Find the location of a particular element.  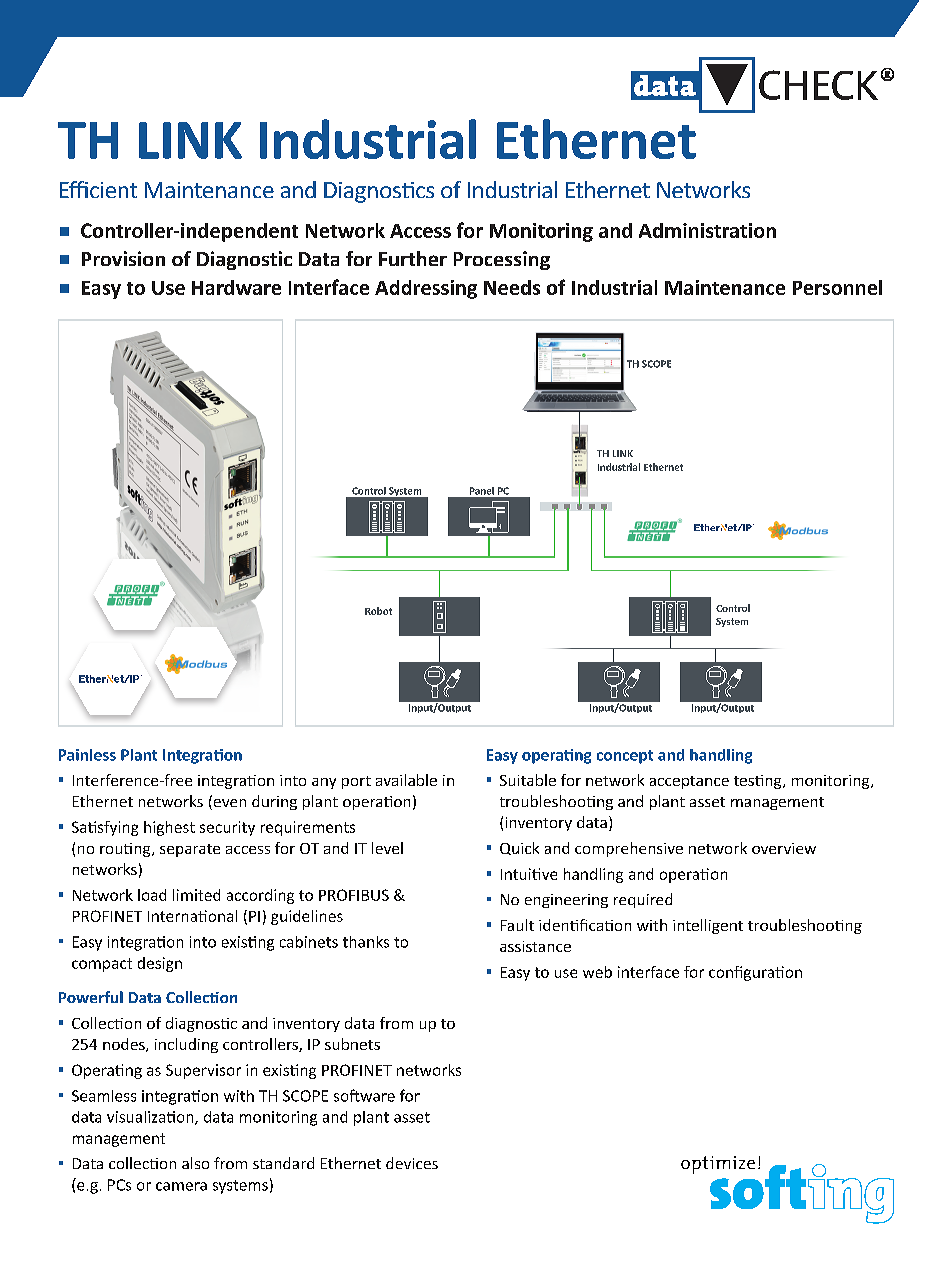

devices is located at coordinates (412, 1163).
